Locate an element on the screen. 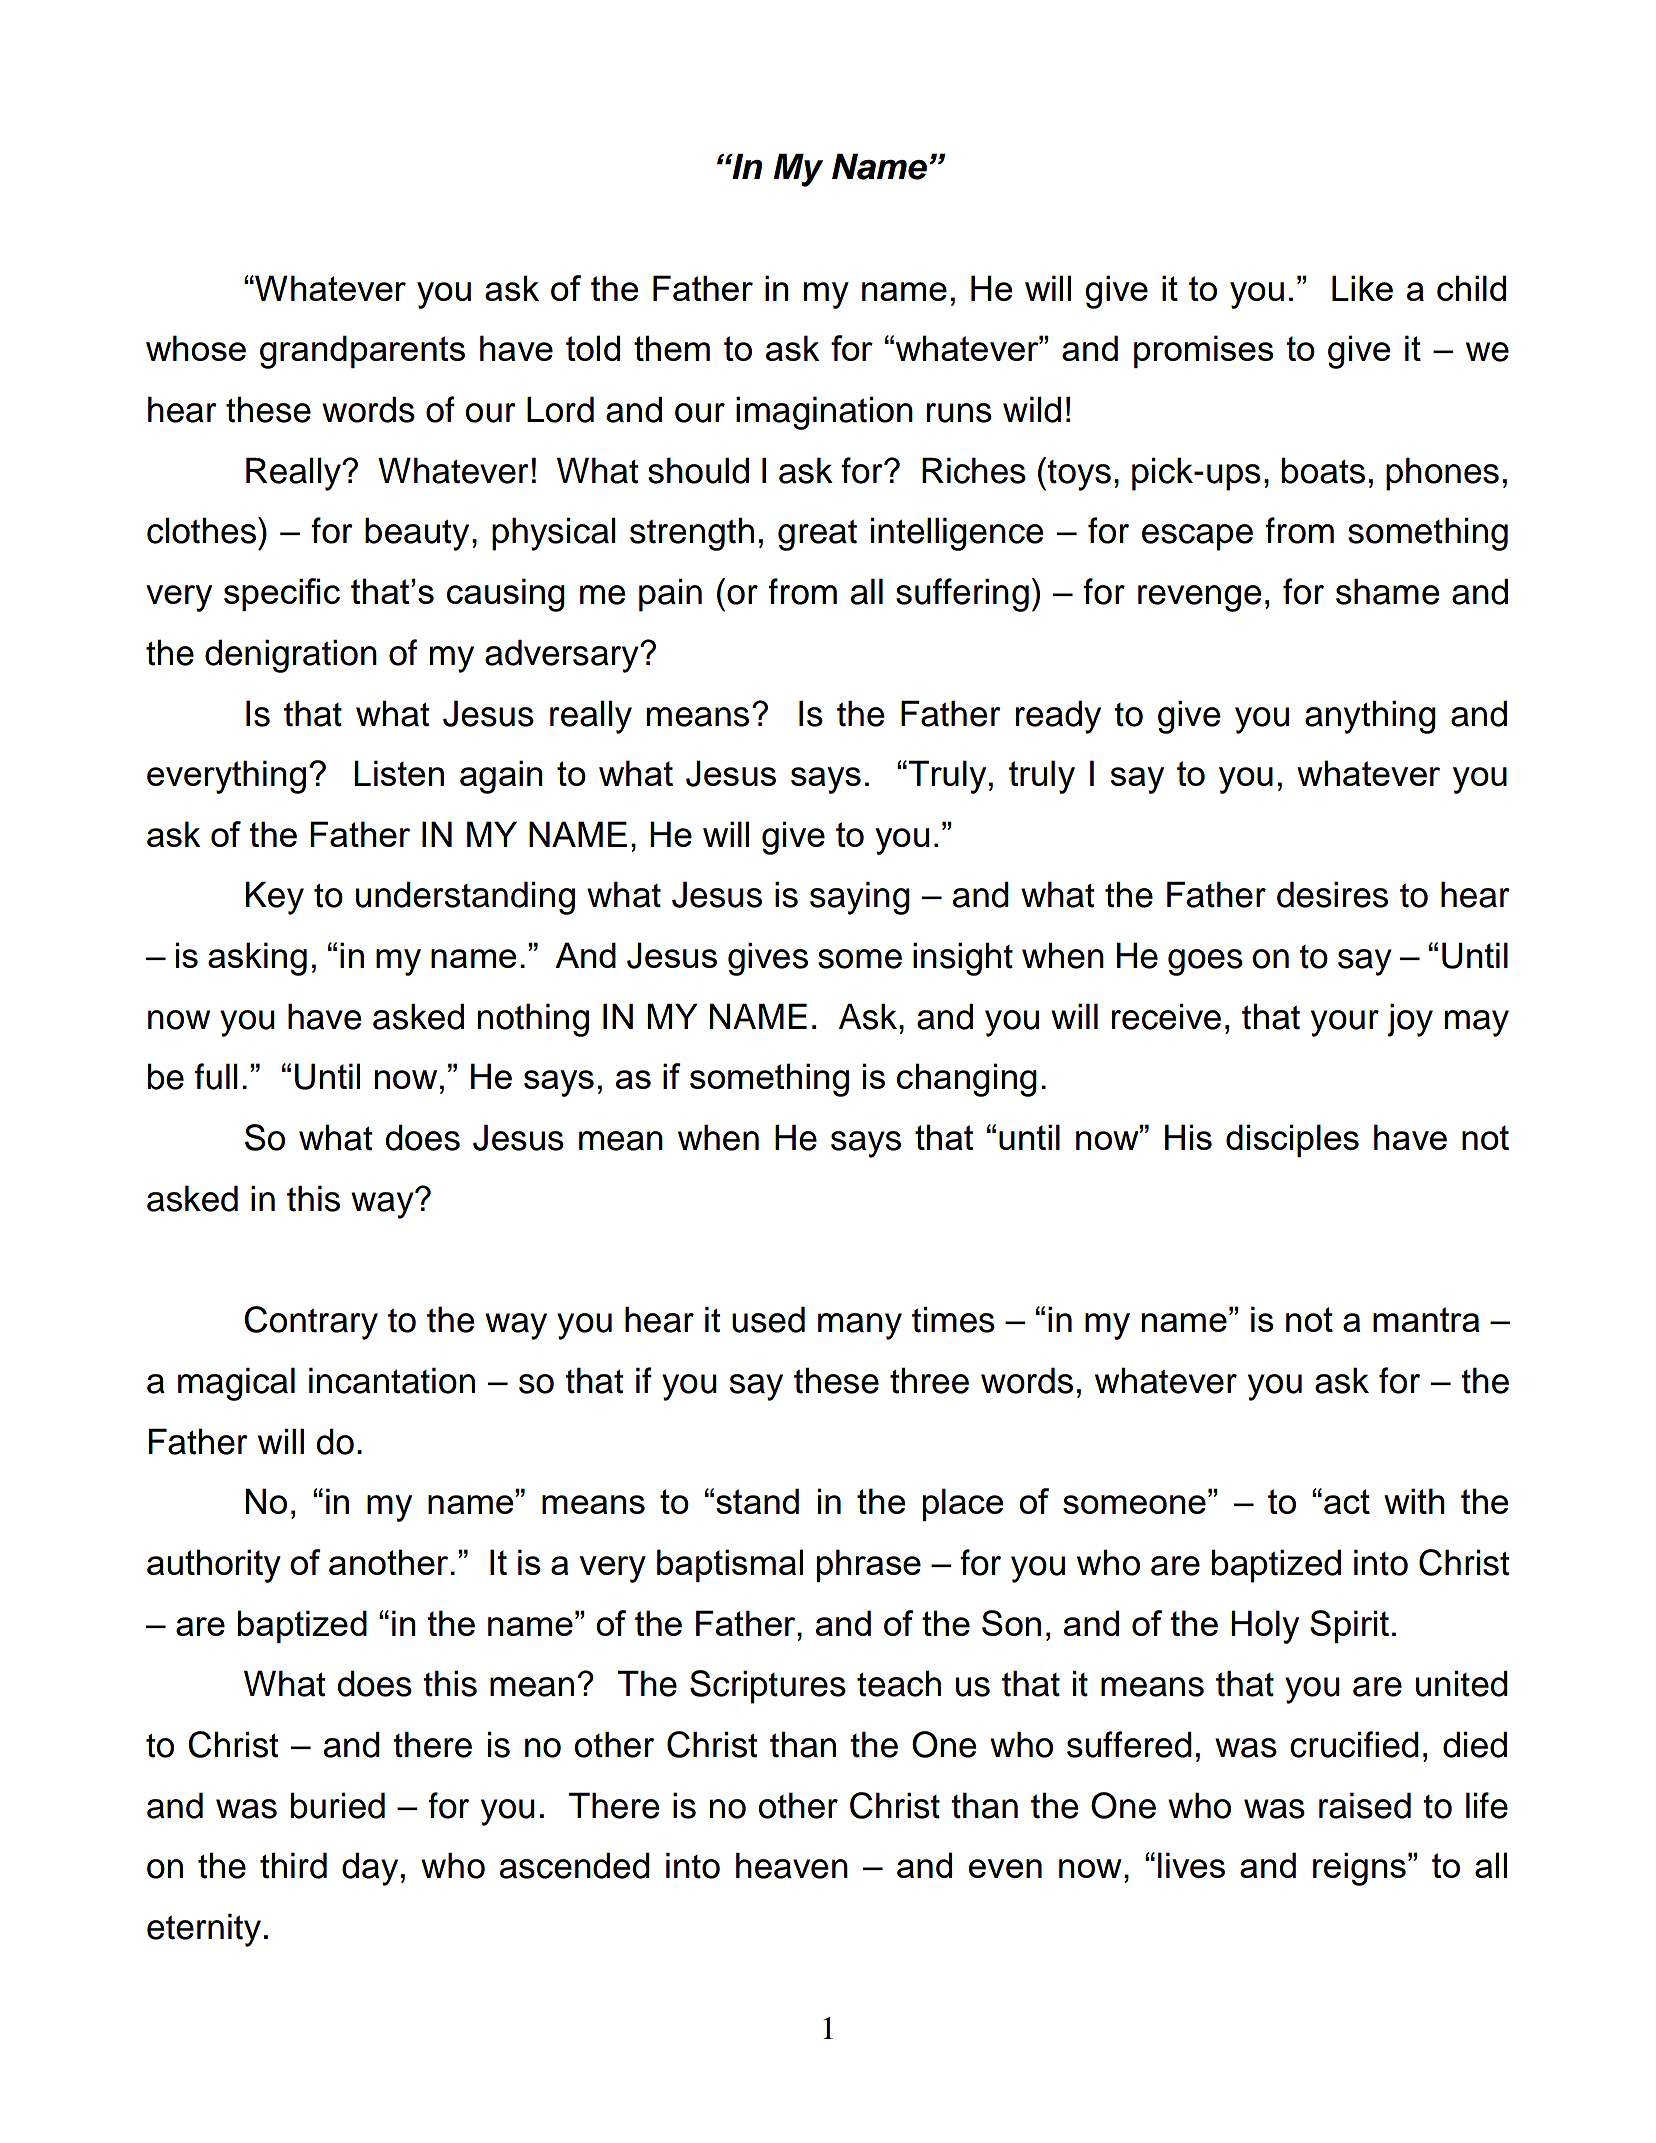 The image size is (1656, 2143). Like is located at coordinates (1362, 288).
